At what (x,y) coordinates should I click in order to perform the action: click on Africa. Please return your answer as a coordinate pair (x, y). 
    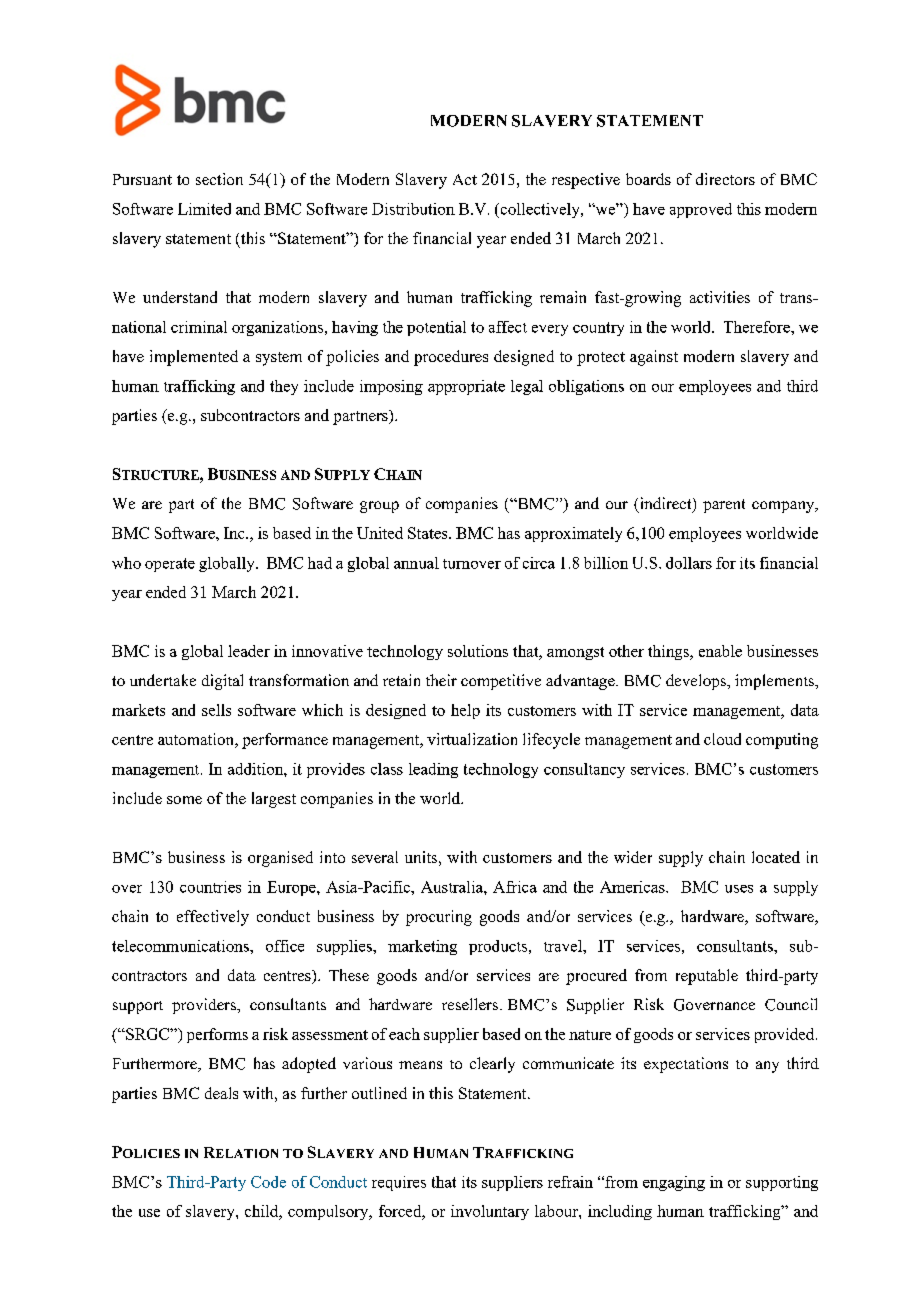
    Looking at the image, I should click on (515, 887).
